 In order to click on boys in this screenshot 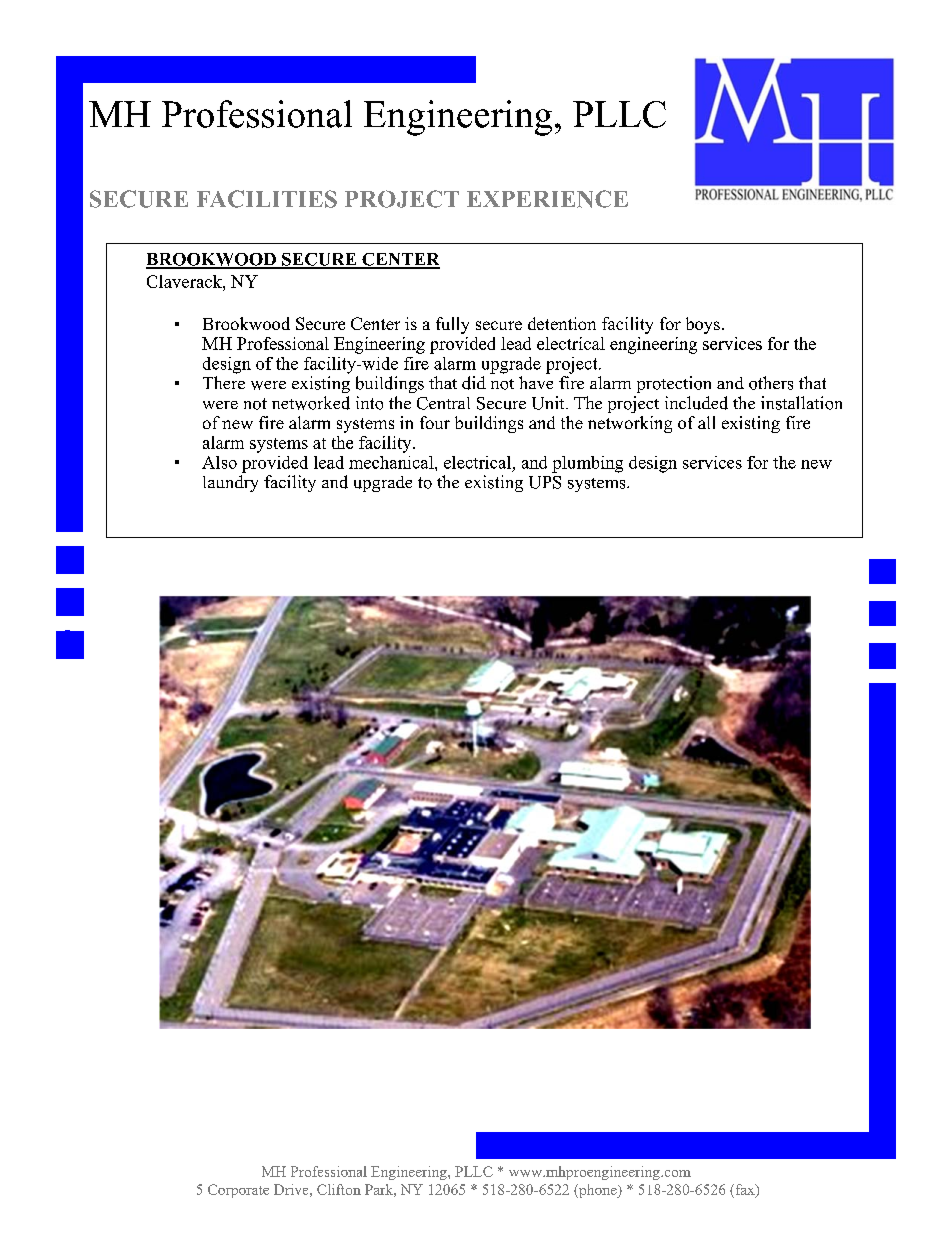, I will do `click(703, 325)`.
